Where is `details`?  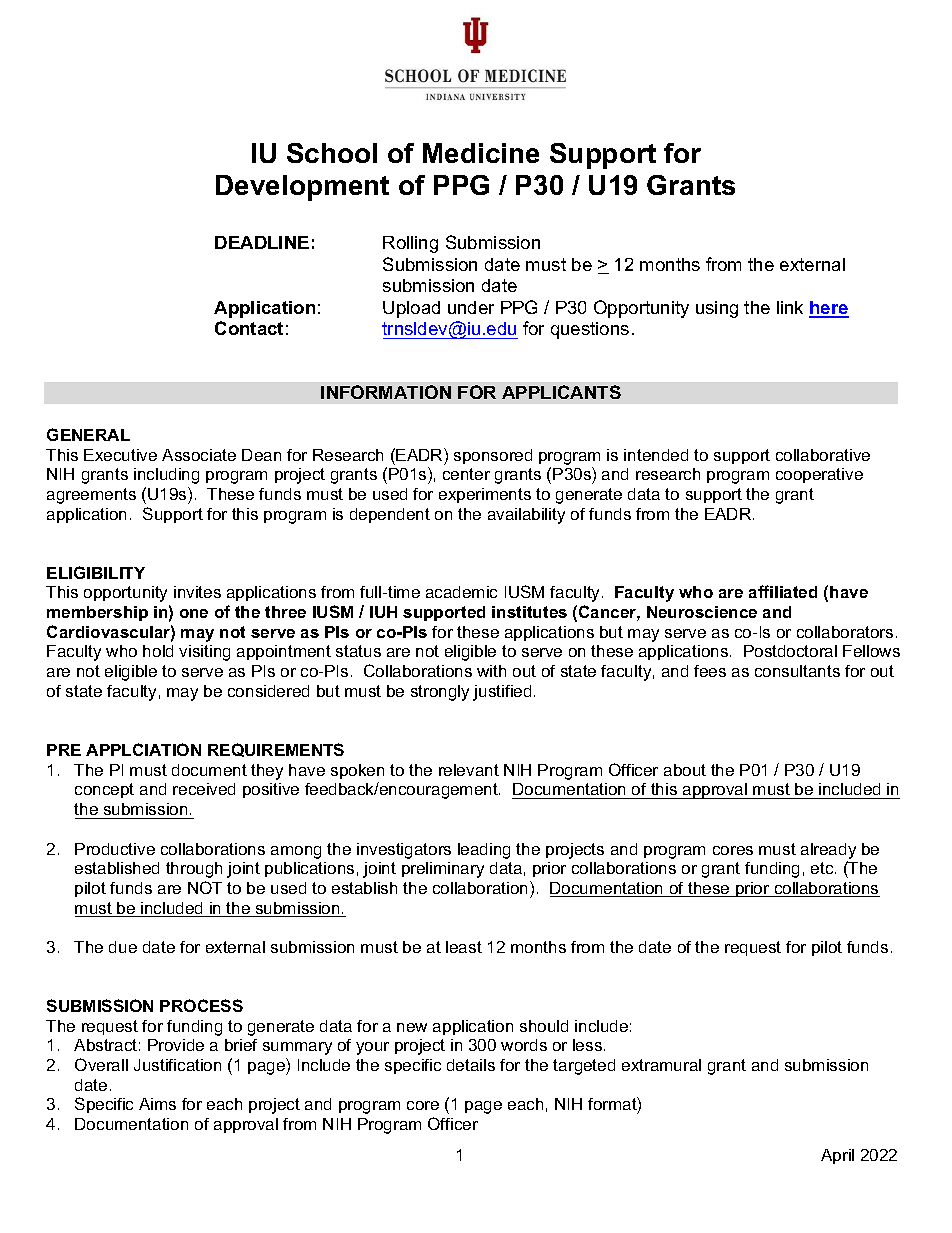
details is located at coordinates (471, 1065).
